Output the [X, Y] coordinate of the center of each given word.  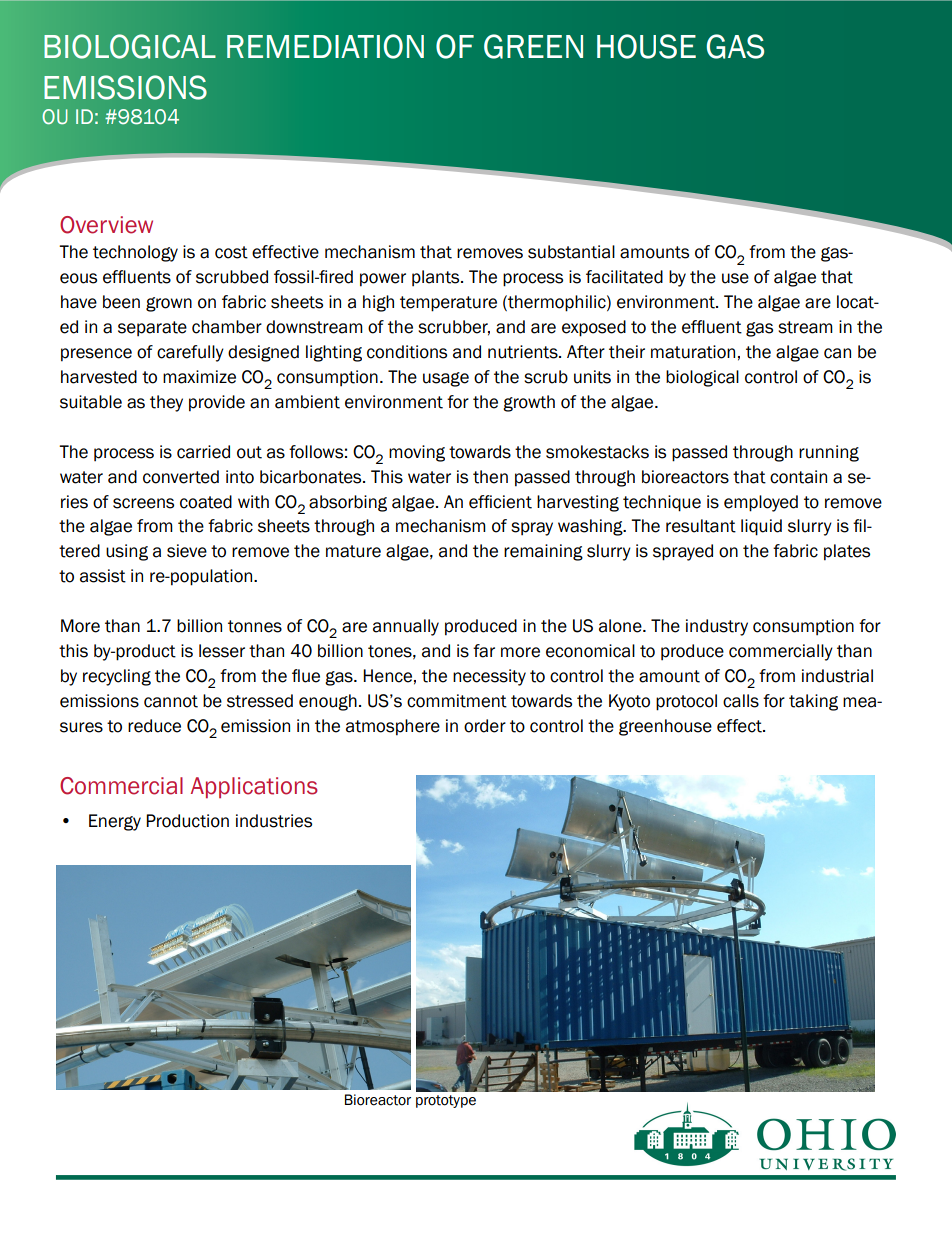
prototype [446, 1101]
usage [446, 379]
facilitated [624, 277]
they [166, 403]
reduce [154, 726]
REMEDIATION [325, 46]
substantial [571, 252]
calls [741, 701]
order [485, 726]
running [829, 453]
